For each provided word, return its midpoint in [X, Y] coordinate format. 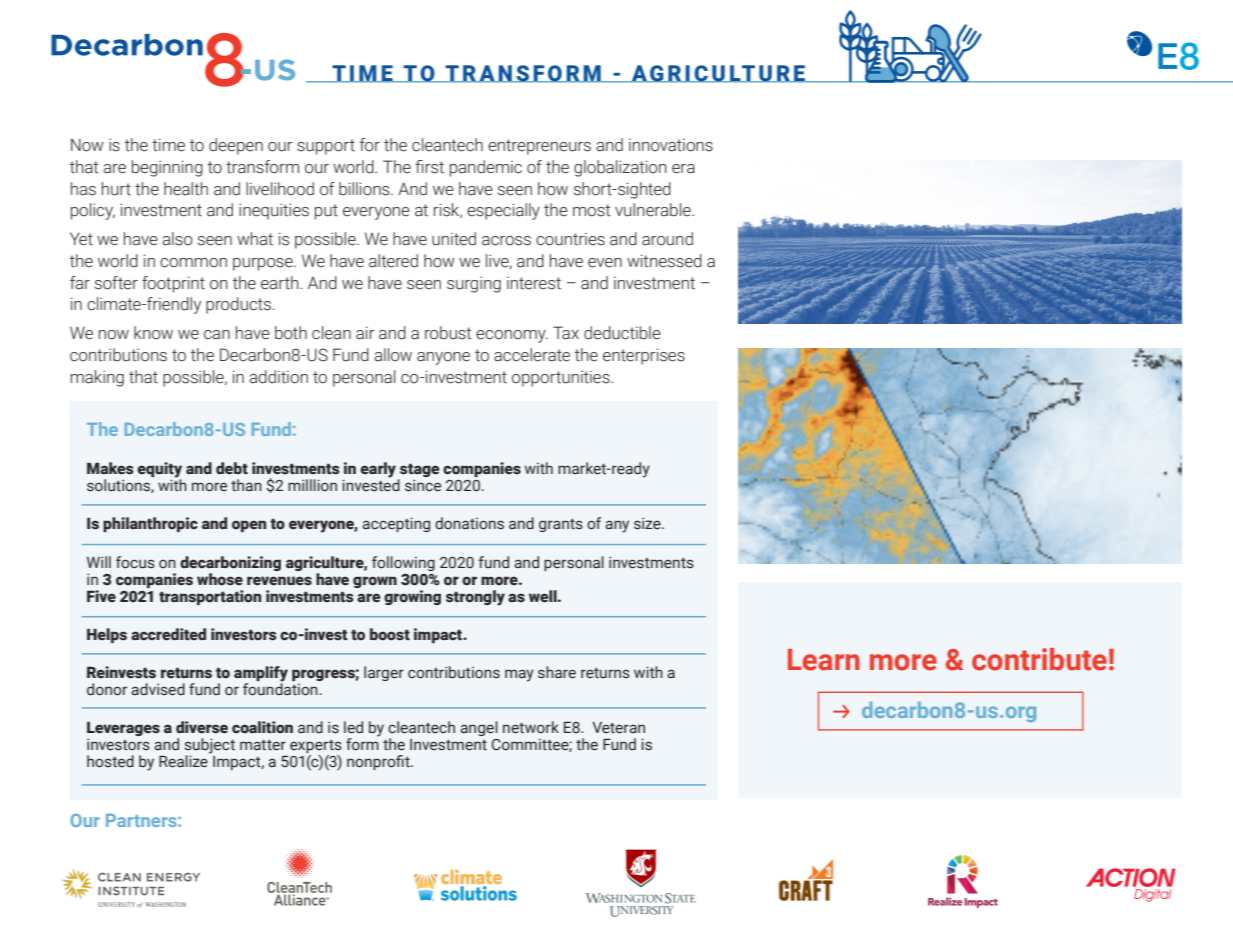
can [217, 335]
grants [561, 525]
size [648, 523]
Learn [824, 660]
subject [210, 747]
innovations [671, 145]
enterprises [644, 356]
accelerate [532, 355]
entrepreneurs [539, 147]
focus [135, 562]
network [531, 727]
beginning [167, 168]
